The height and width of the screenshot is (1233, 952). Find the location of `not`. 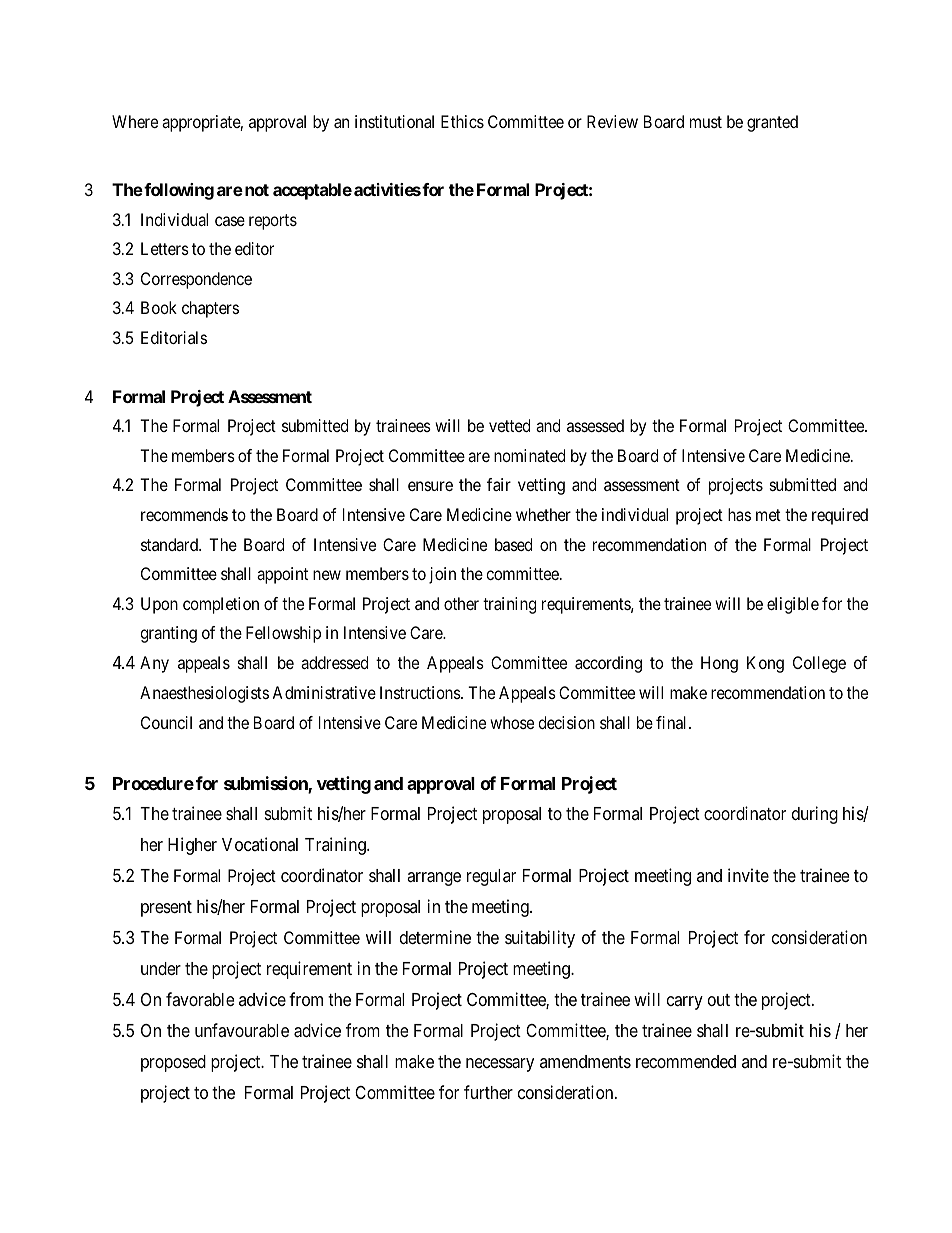

not is located at coordinates (257, 190).
